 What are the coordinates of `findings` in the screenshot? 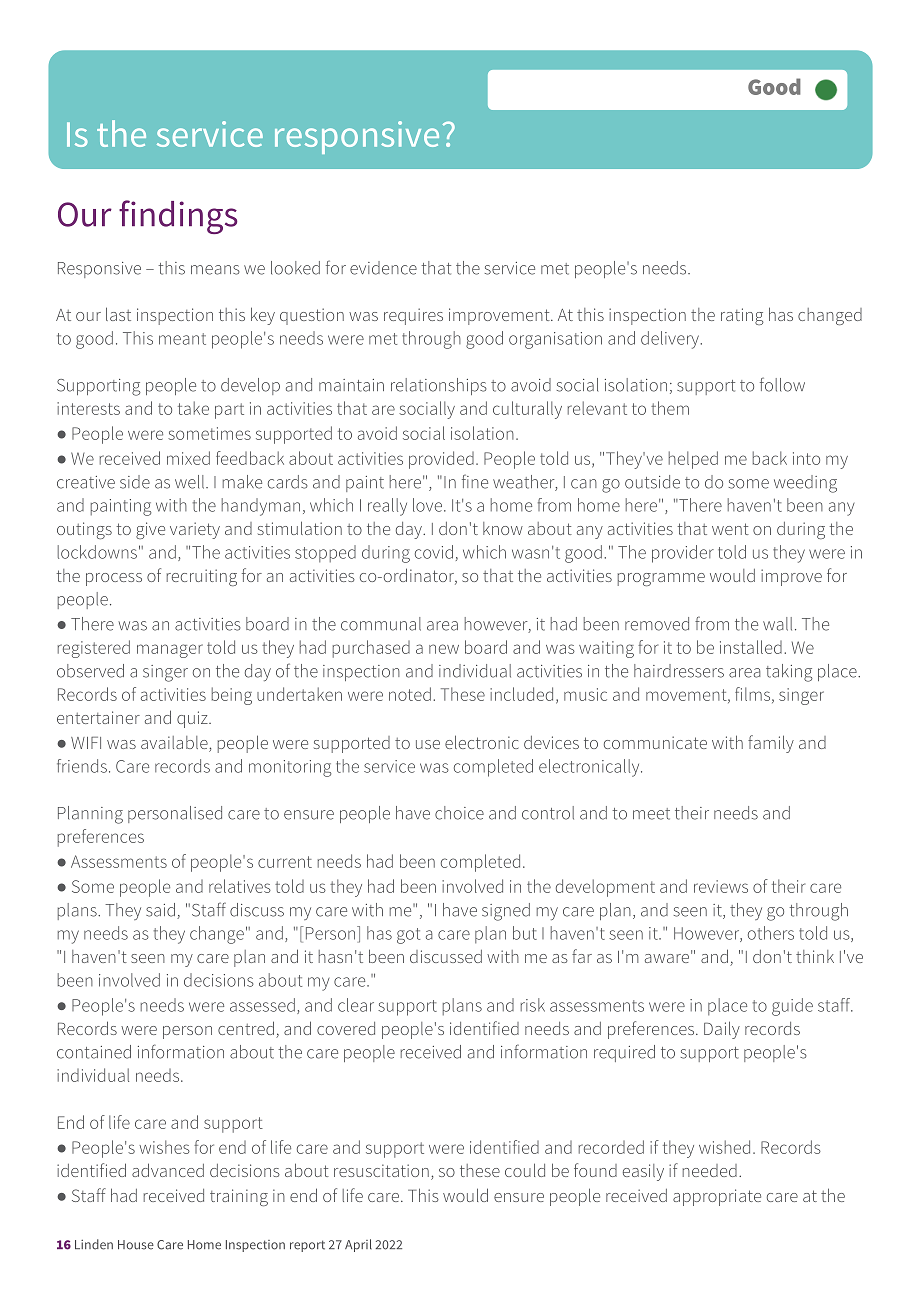 It's located at (178, 217).
